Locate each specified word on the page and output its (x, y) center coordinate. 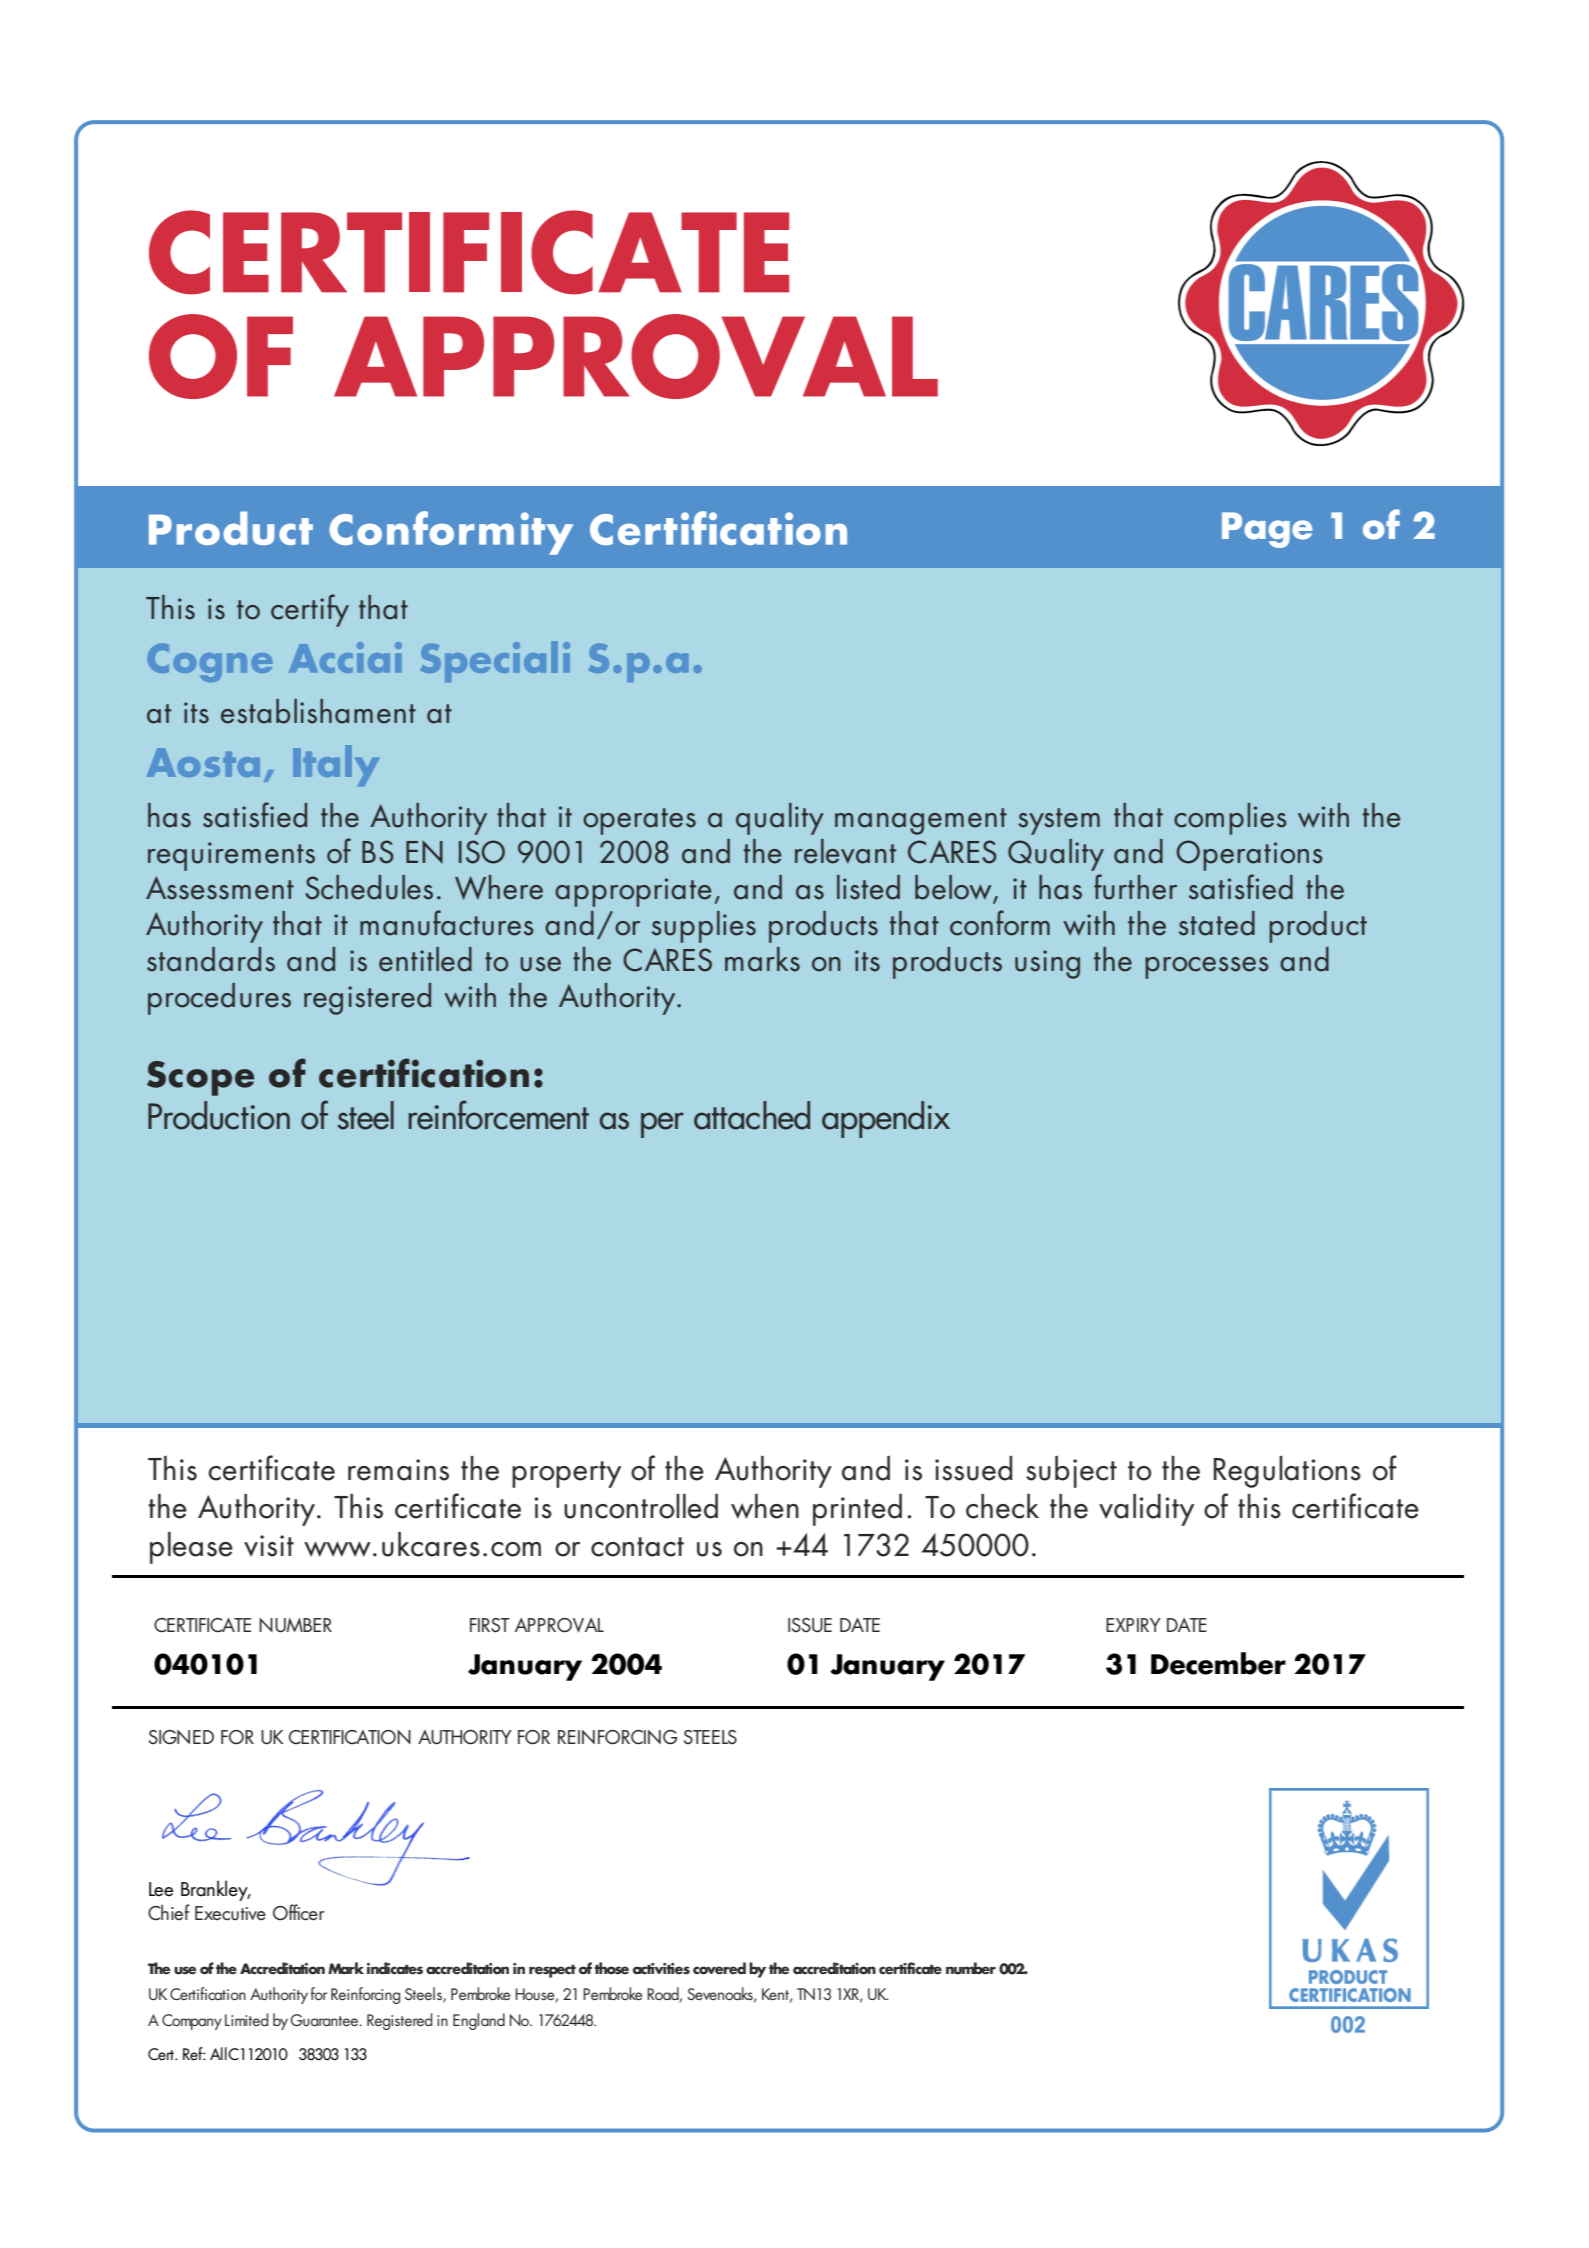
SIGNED (181, 1737)
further (1135, 887)
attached (752, 1115)
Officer (299, 1912)
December (1218, 1663)
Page (1267, 530)
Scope (200, 1078)
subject (1071, 1472)
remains (398, 1470)
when (765, 1506)
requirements (231, 856)
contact (637, 1547)
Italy (336, 765)
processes (1207, 968)
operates (639, 821)
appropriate (633, 892)
